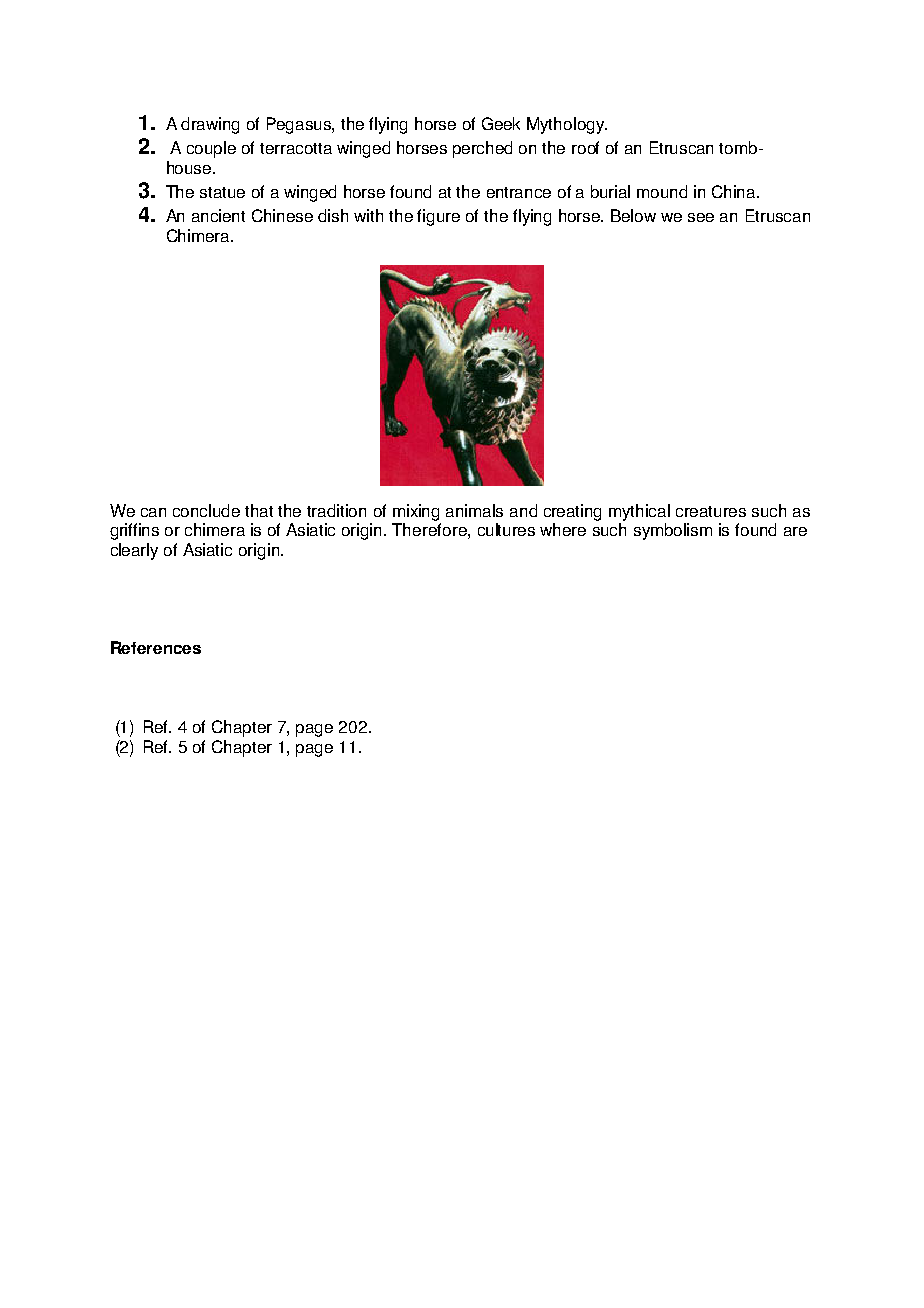  Describe the element at coordinates (633, 215) in the page. I see `Below` at that location.
